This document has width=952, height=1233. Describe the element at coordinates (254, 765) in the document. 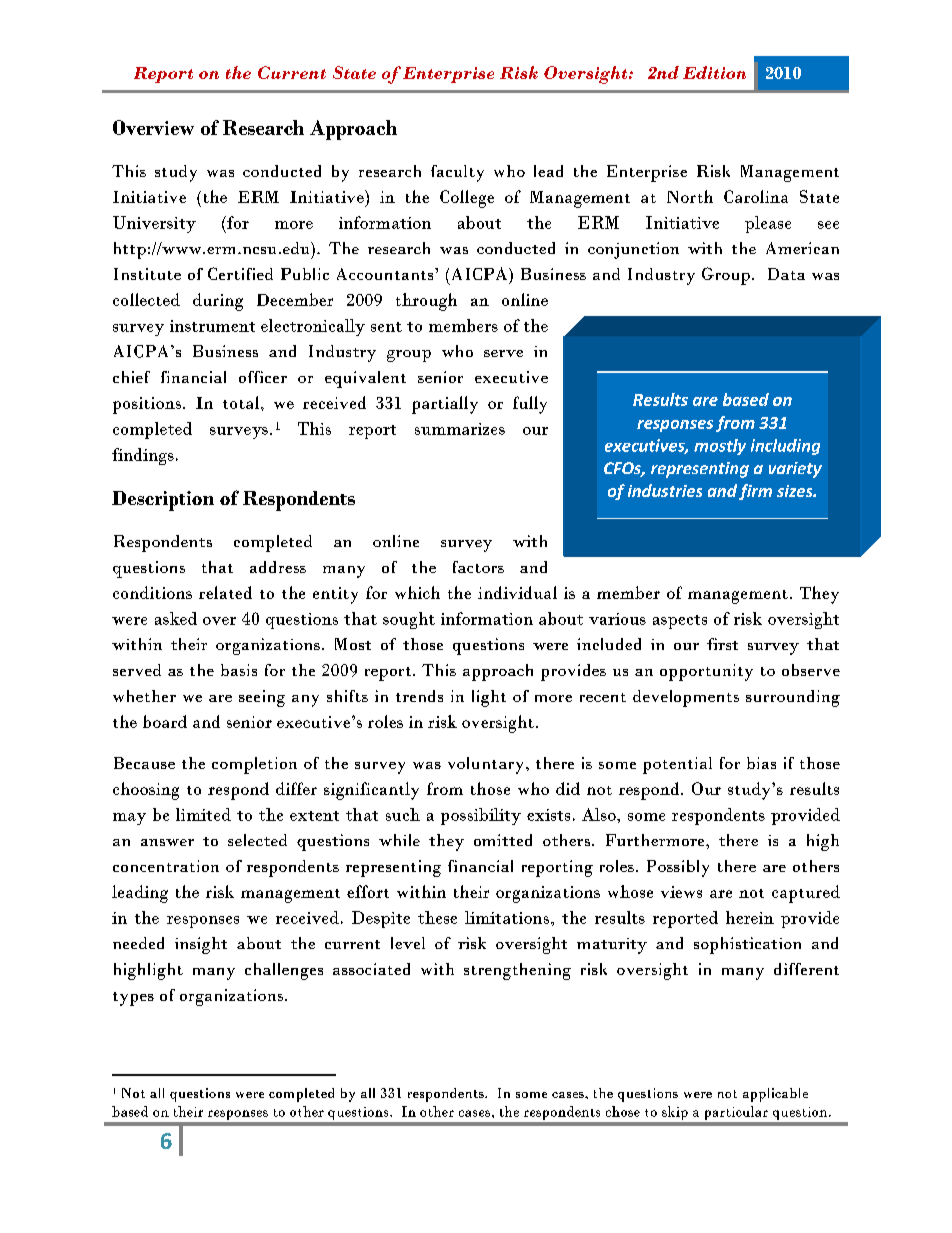

I see `completion` at that location.
